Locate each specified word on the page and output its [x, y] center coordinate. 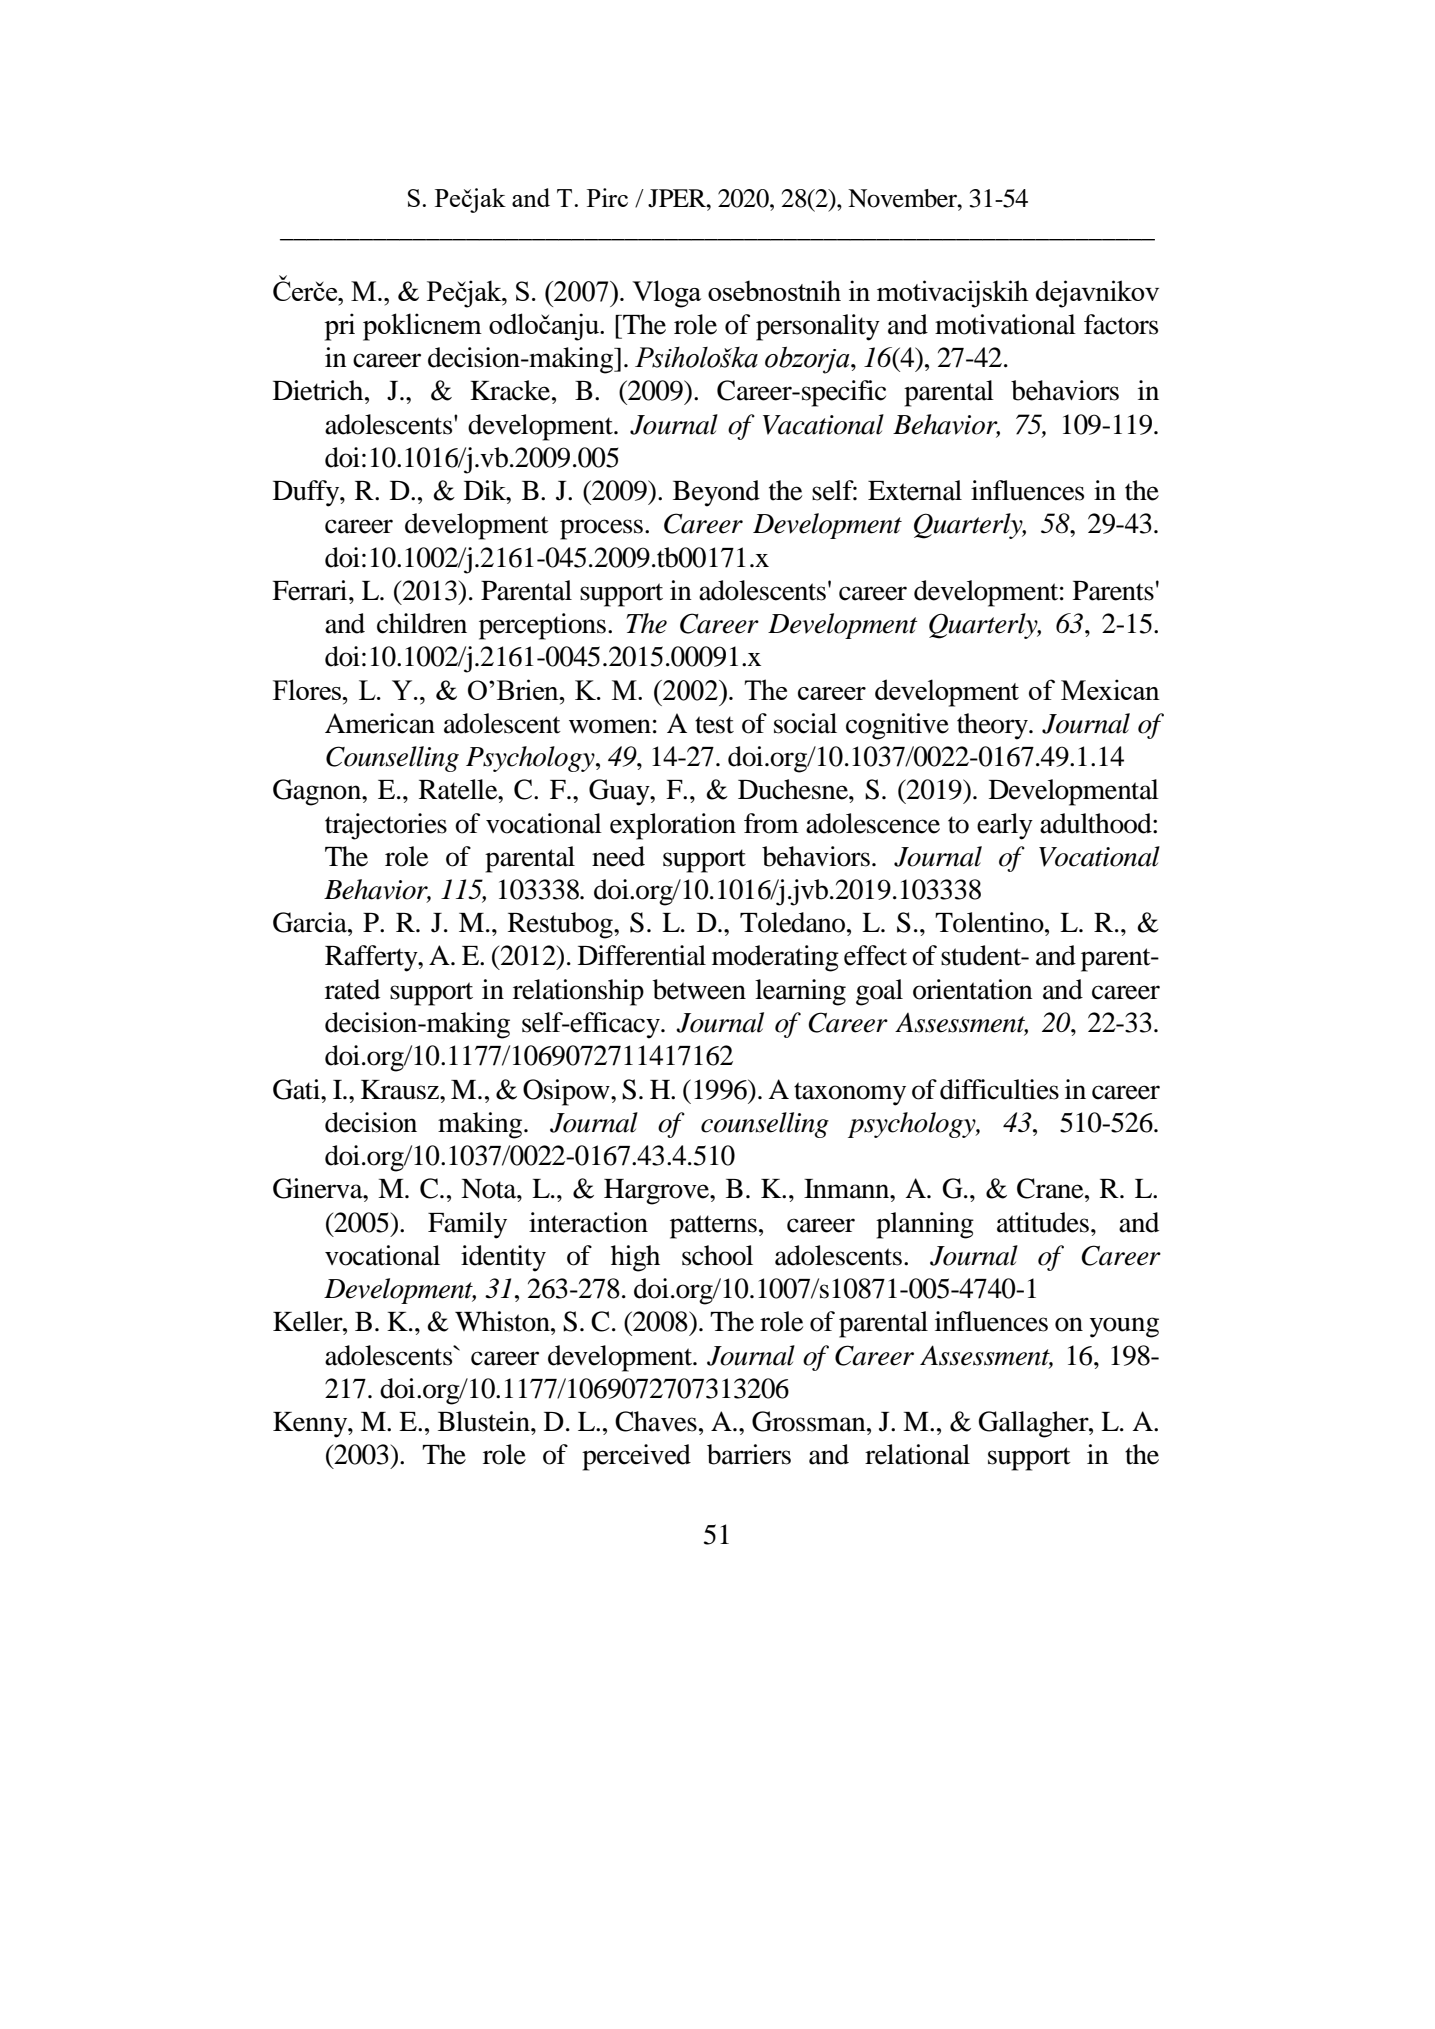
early [1005, 826]
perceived [636, 1457]
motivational [1005, 324]
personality [818, 327]
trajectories [386, 826]
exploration [673, 826]
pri [340, 327]
